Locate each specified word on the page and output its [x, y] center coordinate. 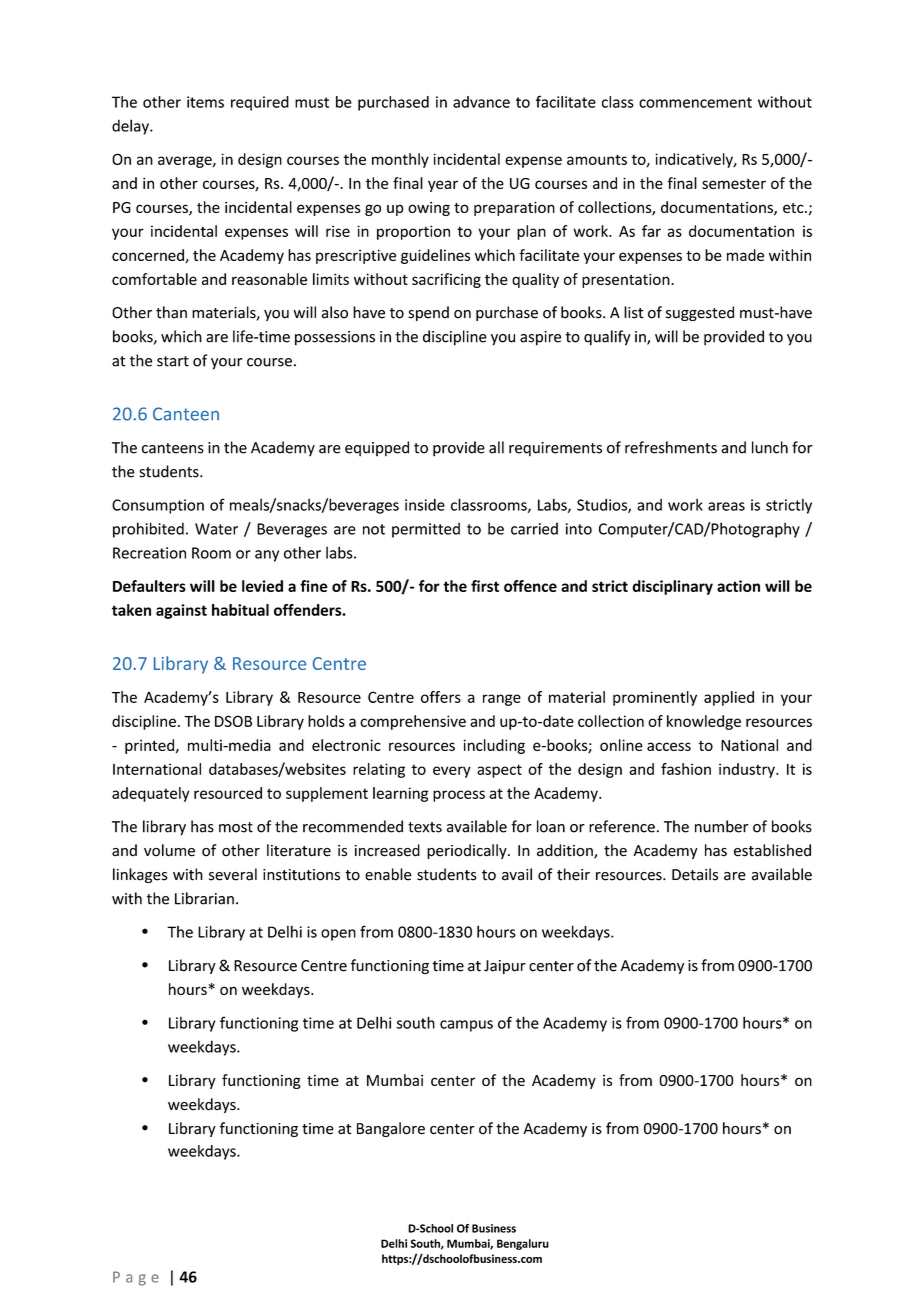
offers [441, 697]
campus [466, 1026]
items [205, 102]
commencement [695, 102]
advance [481, 102]
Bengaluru [523, 1244]
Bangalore [391, 1129]
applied [729, 698]
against [181, 611]
